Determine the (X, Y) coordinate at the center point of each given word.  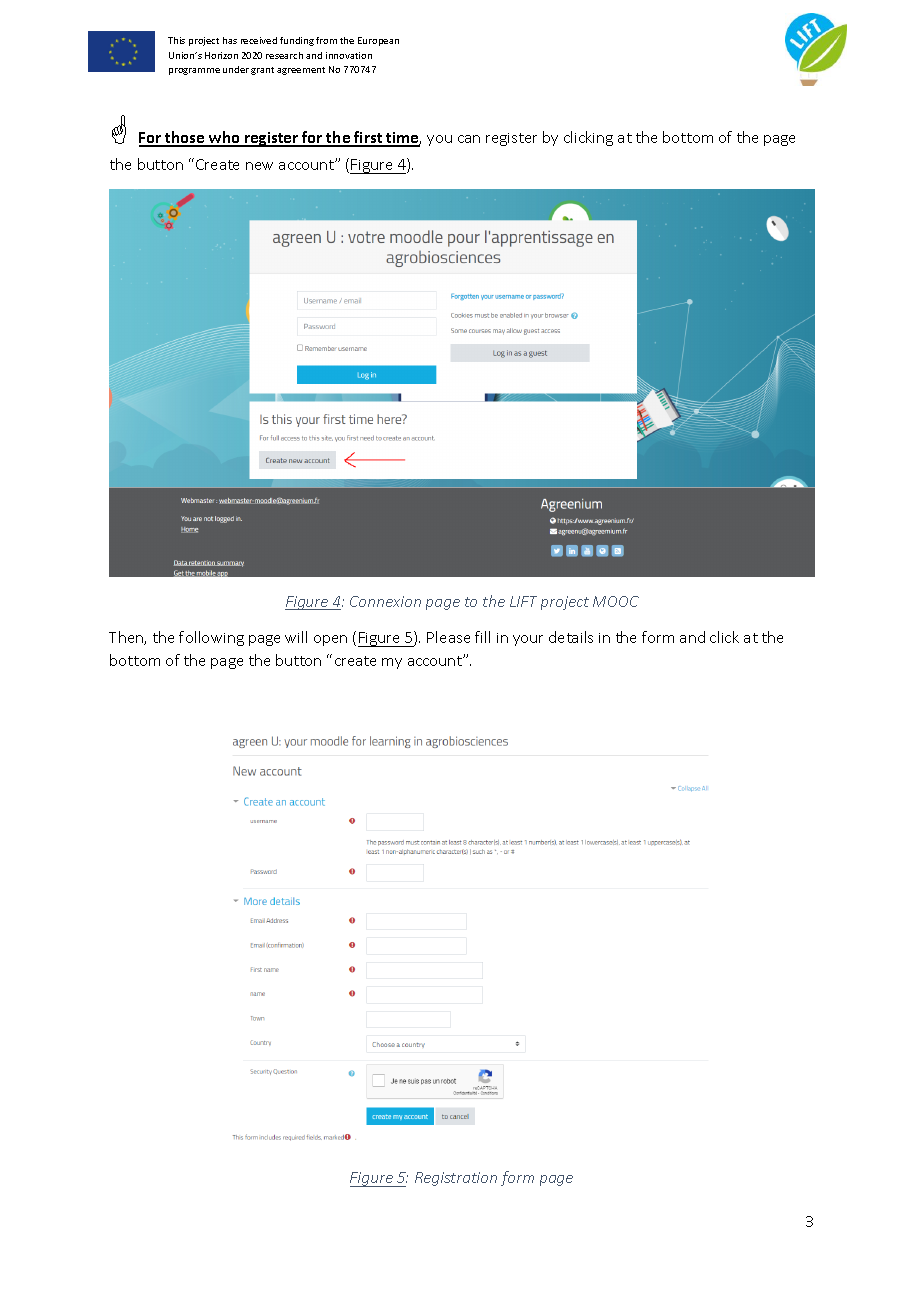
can (469, 139)
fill (482, 637)
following (211, 638)
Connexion (385, 601)
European (378, 41)
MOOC (616, 601)
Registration (456, 1179)
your (528, 640)
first (368, 138)
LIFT (523, 601)
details (571, 637)
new (259, 166)
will (296, 637)
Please (448, 637)
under (236, 69)
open (330, 640)
